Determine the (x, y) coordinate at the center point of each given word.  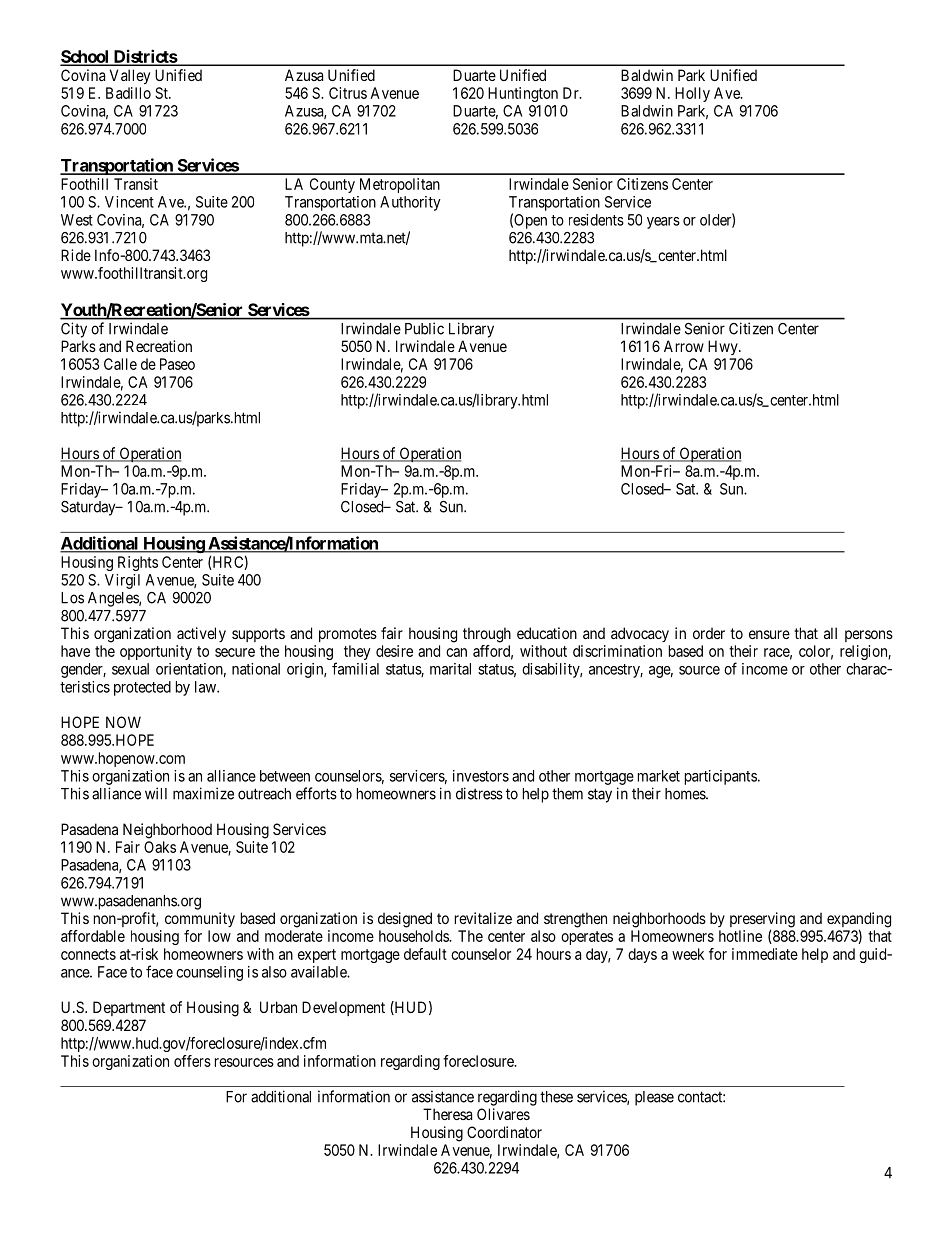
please (654, 1098)
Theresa (447, 1114)
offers (192, 1061)
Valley (130, 76)
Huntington (523, 94)
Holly (692, 94)
